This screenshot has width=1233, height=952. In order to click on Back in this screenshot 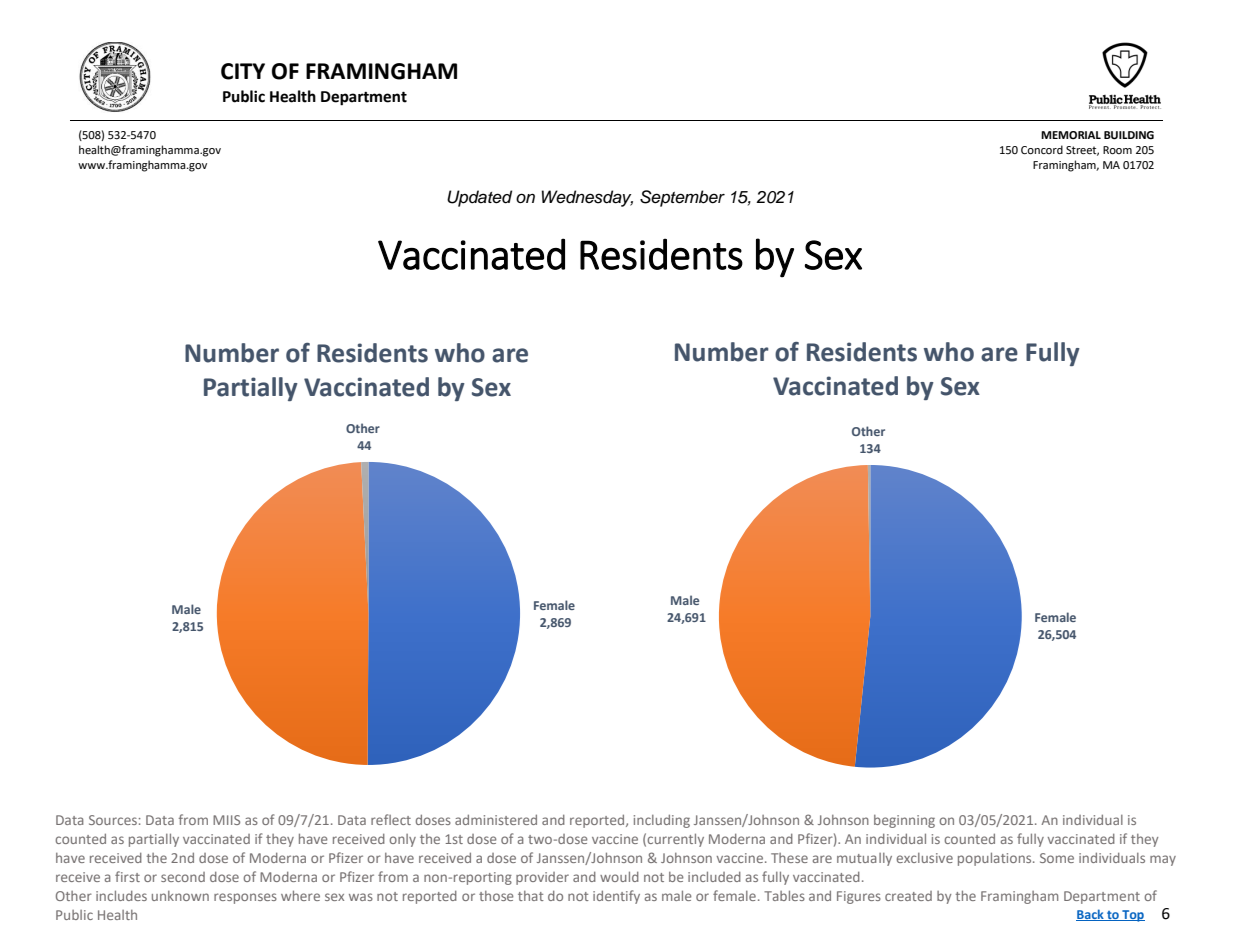, I will do `click(1091, 915)`.
